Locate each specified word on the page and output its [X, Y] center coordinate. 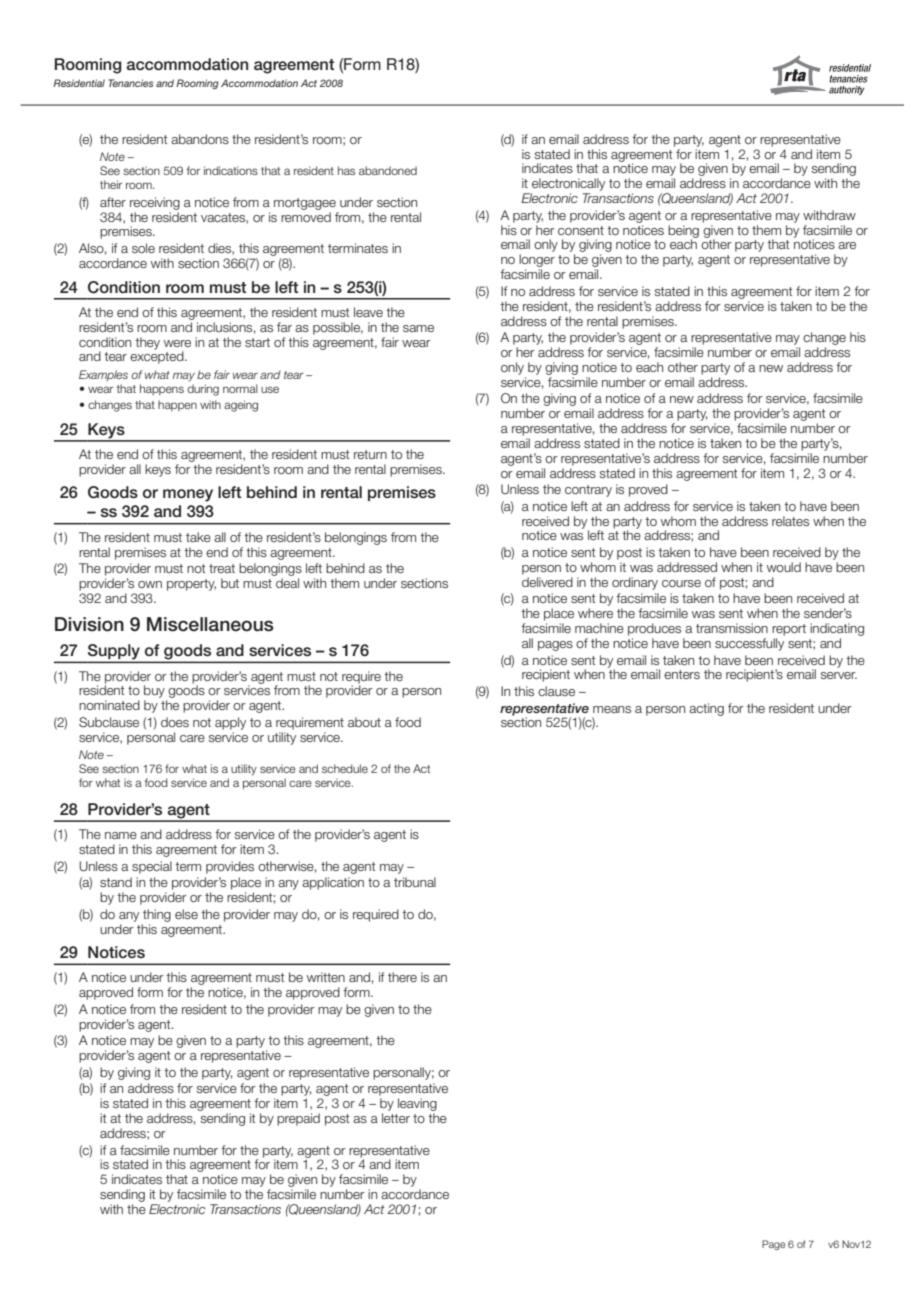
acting [706, 709]
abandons [200, 139]
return [370, 454]
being [683, 232]
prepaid [298, 1119]
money [188, 495]
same [418, 328]
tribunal [415, 882]
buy [154, 691]
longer [537, 262]
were [177, 343]
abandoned [388, 170]
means [612, 709]
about [364, 722]
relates [790, 521]
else [186, 914]
